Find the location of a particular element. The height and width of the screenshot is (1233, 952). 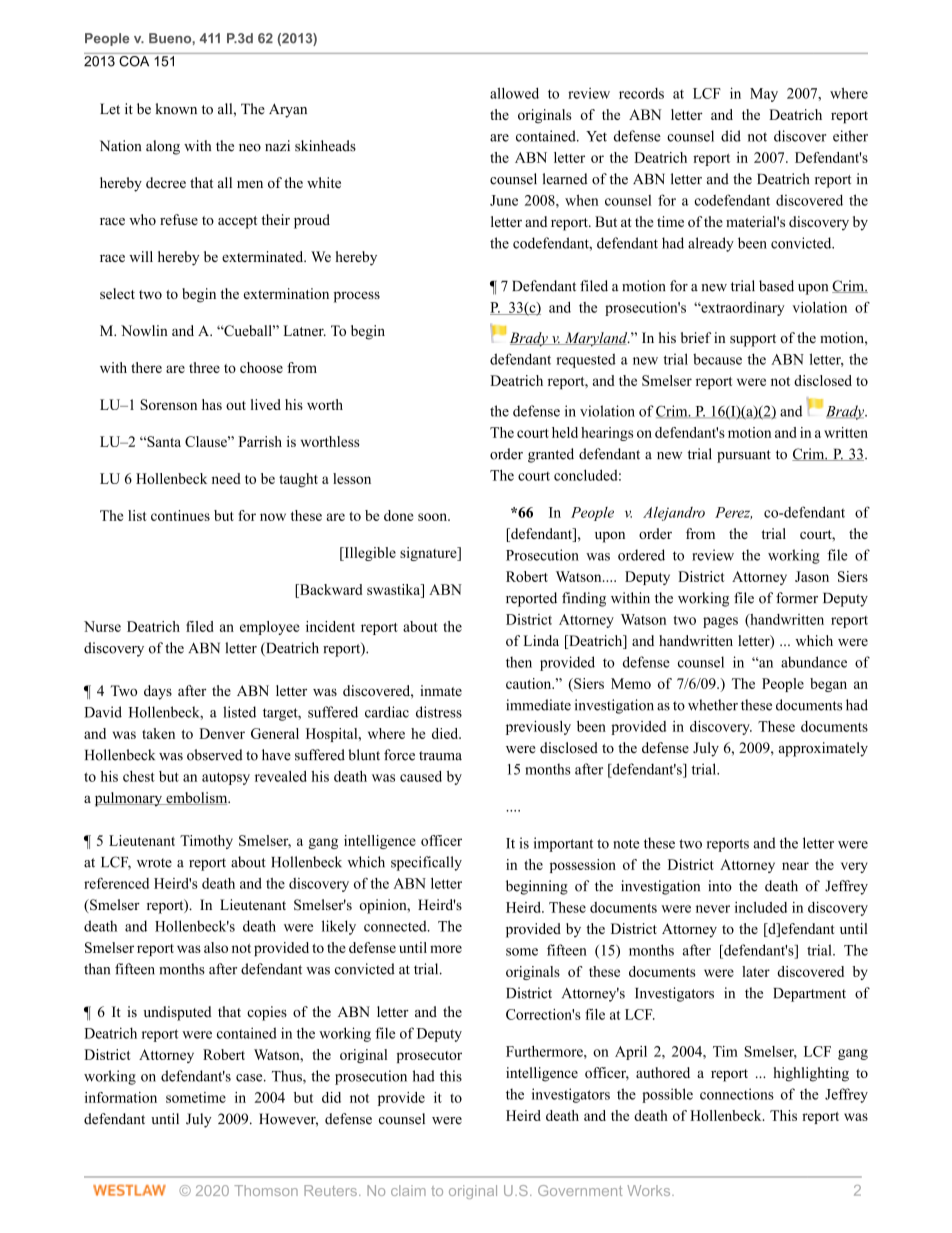

claim is located at coordinates (408, 1190).
